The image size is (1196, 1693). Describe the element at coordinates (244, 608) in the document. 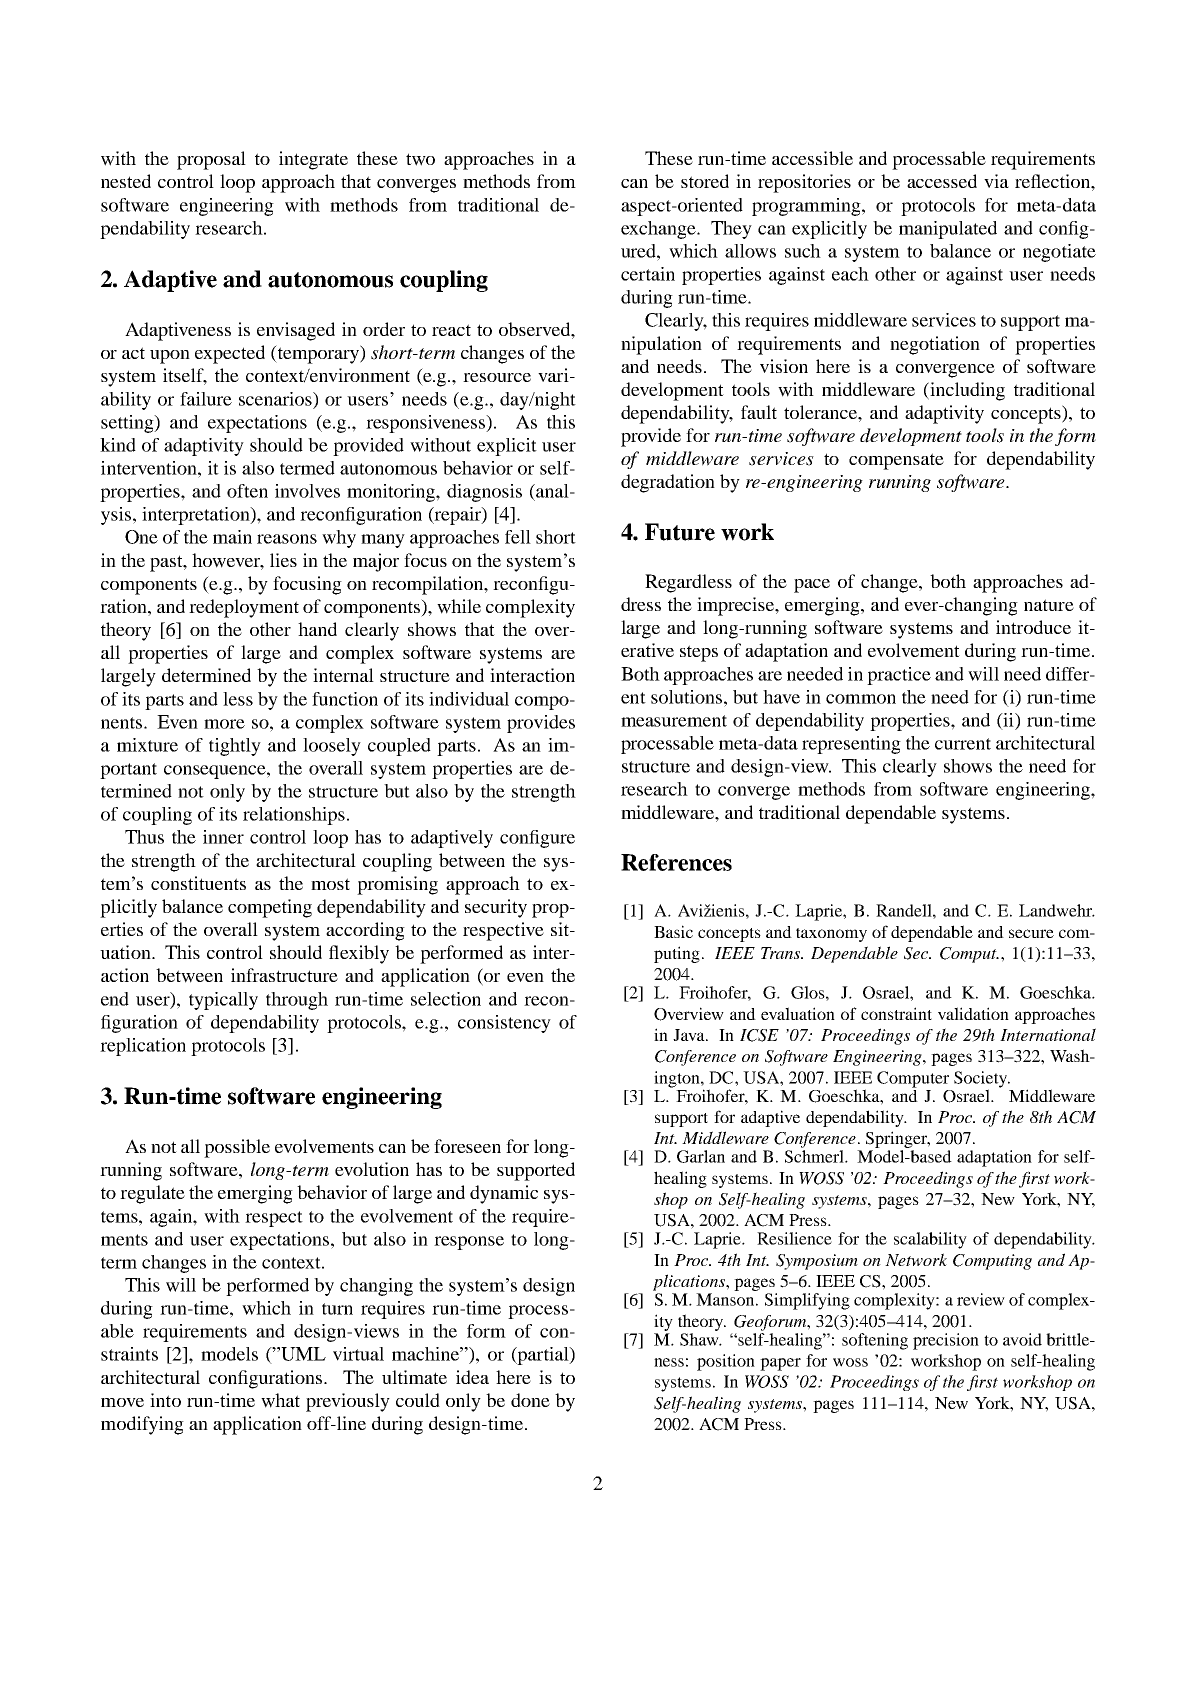

I see `redeployment` at that location.
